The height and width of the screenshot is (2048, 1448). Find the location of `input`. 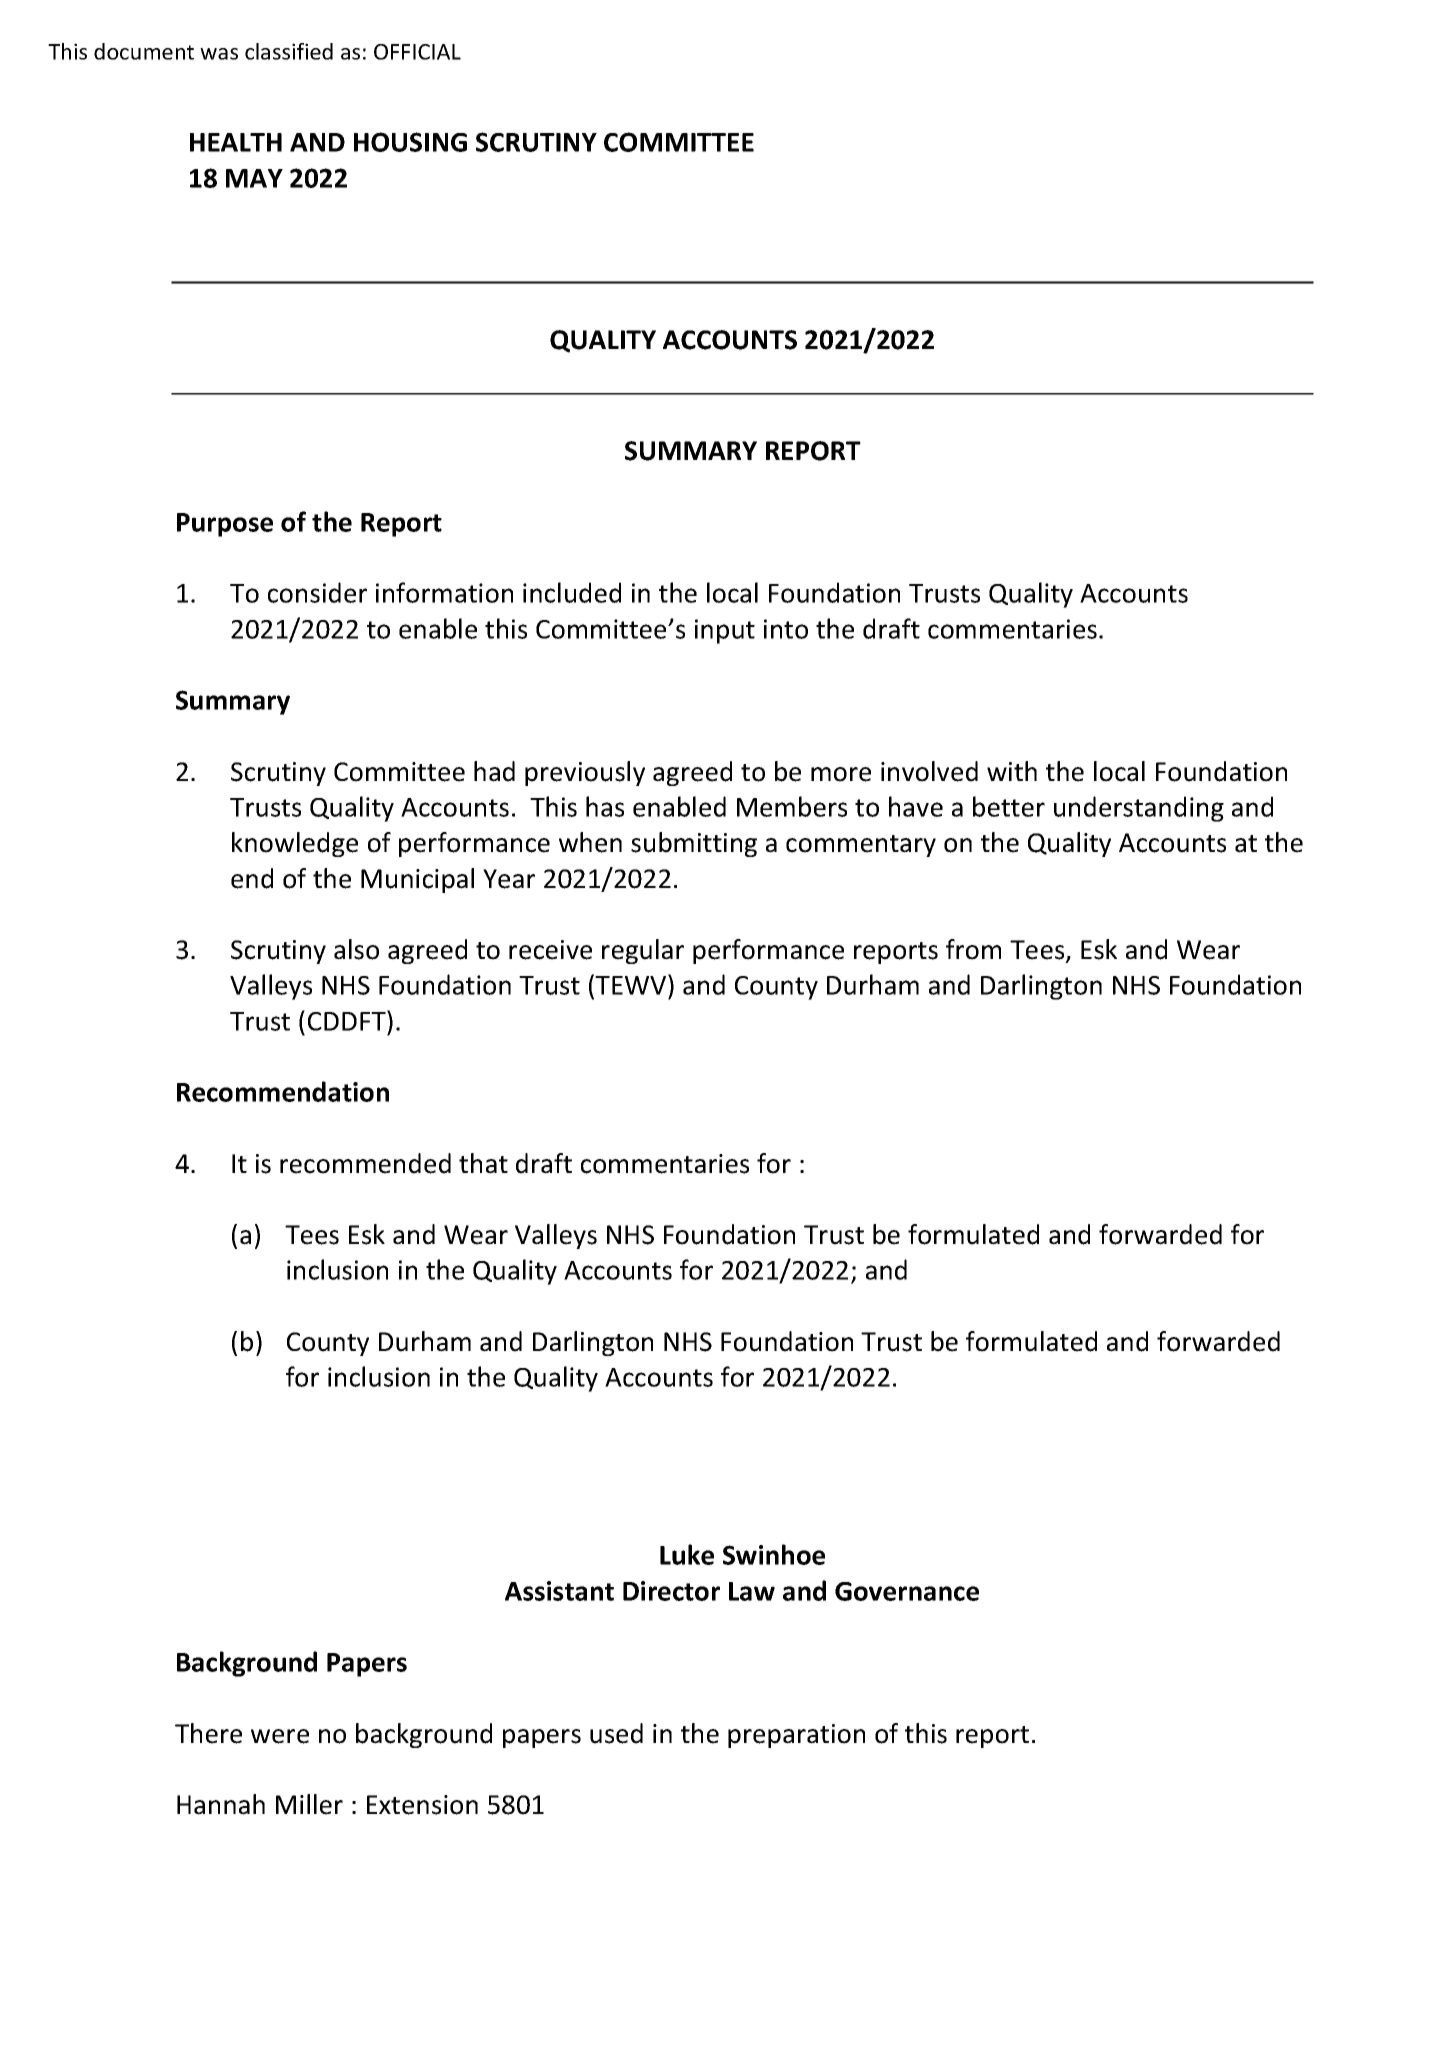

input is located at coordinates (725, 631).
